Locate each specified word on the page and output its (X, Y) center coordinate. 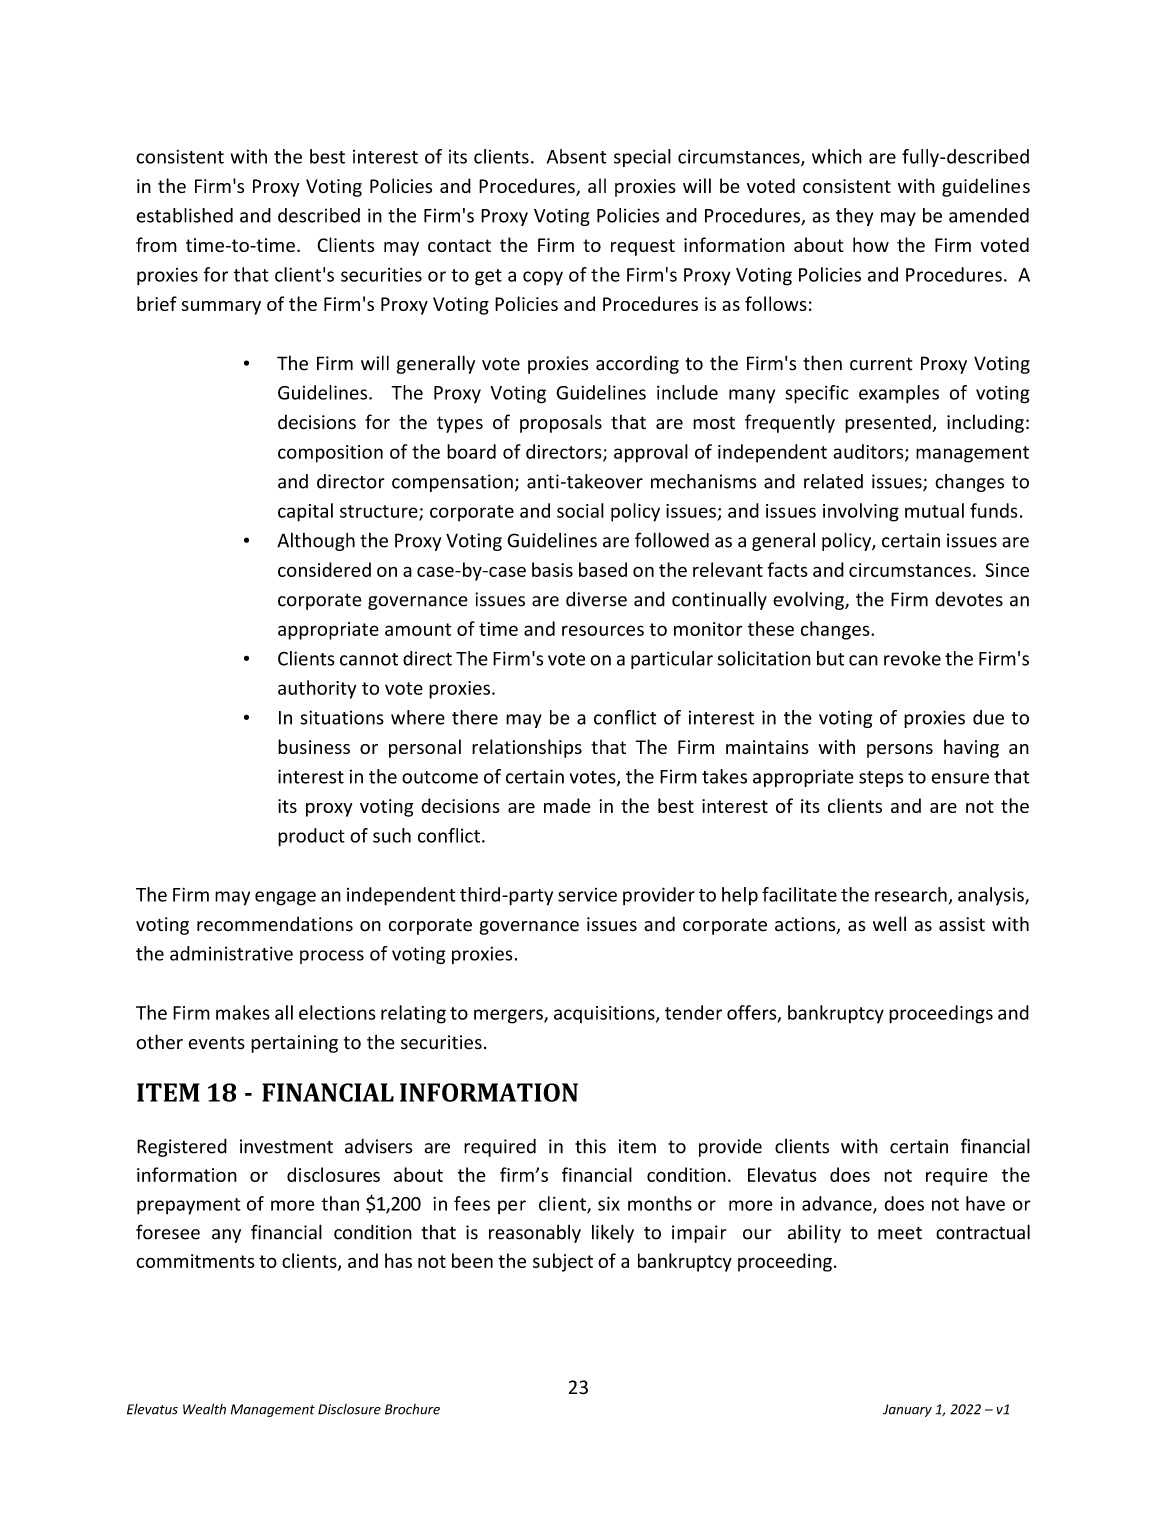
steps (881, 779)
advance (838, 1204)
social (580, 510)
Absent (576, 156)
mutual (934, 510)
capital (305, 512)
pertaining (294, 1044)
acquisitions (605, 1014)
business (314, 746)
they (854, 217)
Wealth (204, 1409)
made (567, 805)
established (184, 215)
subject (563, 1262)
